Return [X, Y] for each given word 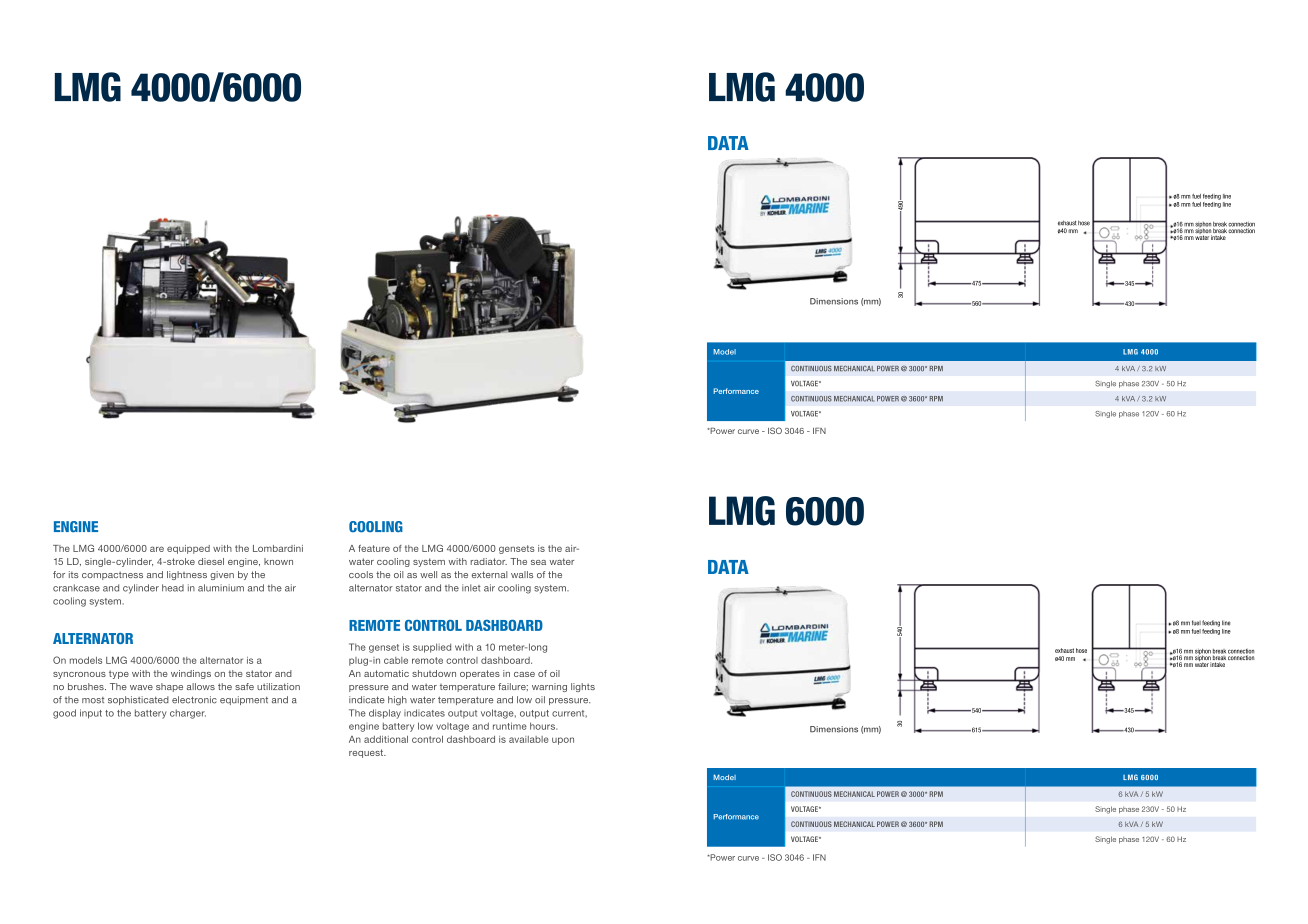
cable [396, 660]
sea [538, 562]
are [157, 549]
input [91, 714]
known [278, 561]
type [119, 674]
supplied [432, 648]
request [367, 753]
